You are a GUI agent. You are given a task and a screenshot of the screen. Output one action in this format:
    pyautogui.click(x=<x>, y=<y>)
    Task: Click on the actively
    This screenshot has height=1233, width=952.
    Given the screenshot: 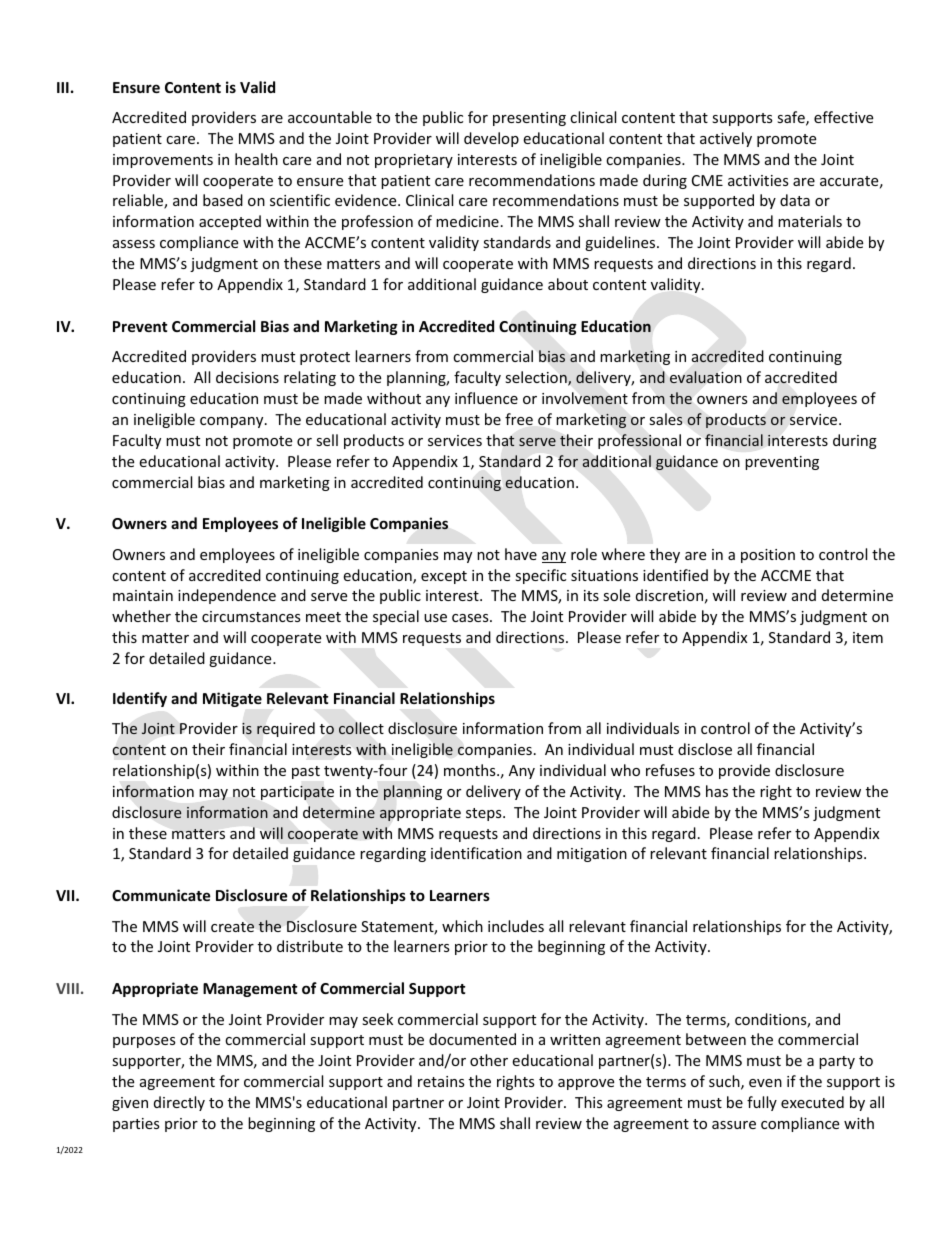 What is the action you would take?
    pyautogui.click(x=726, y=139)
